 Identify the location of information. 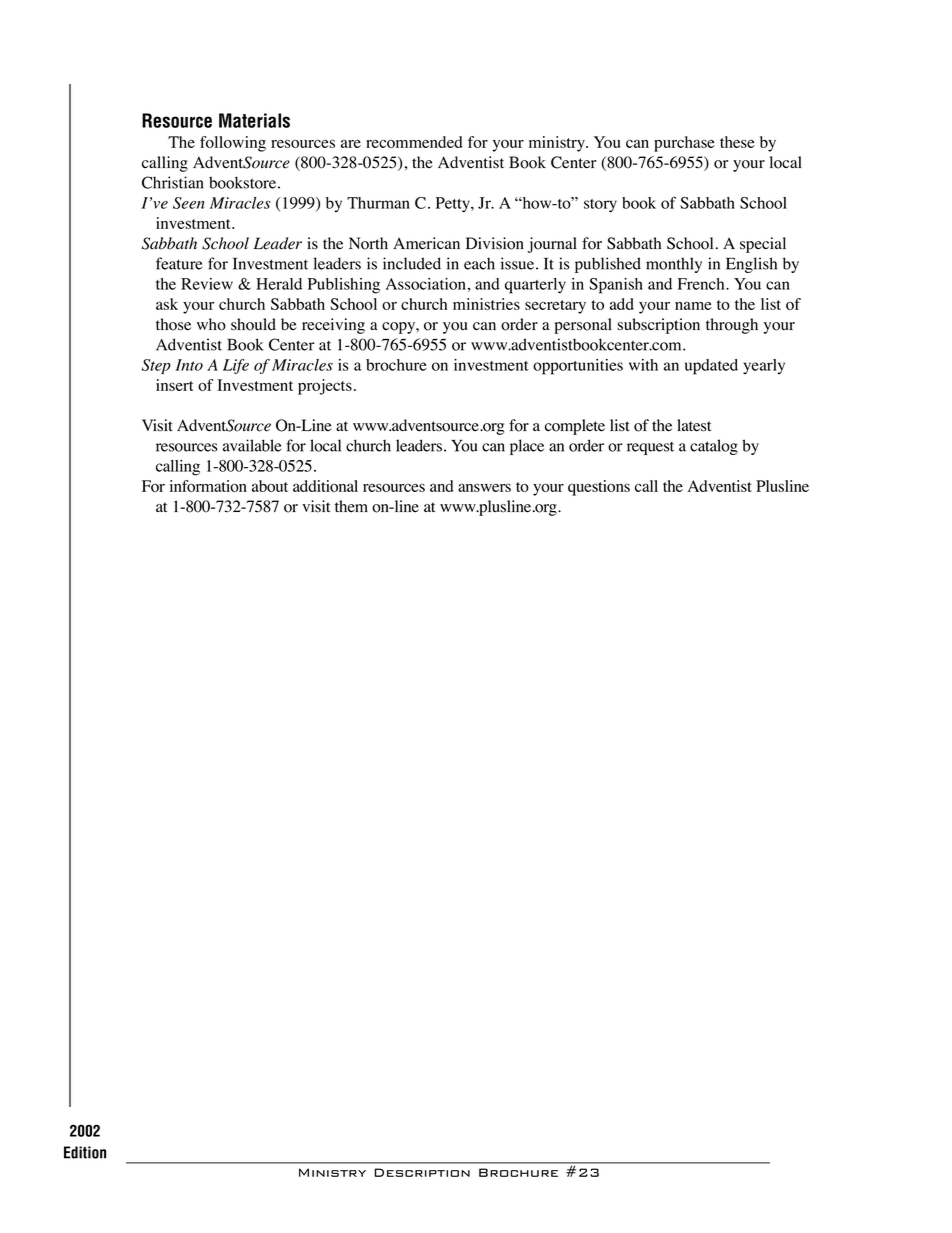
(208, 486).
